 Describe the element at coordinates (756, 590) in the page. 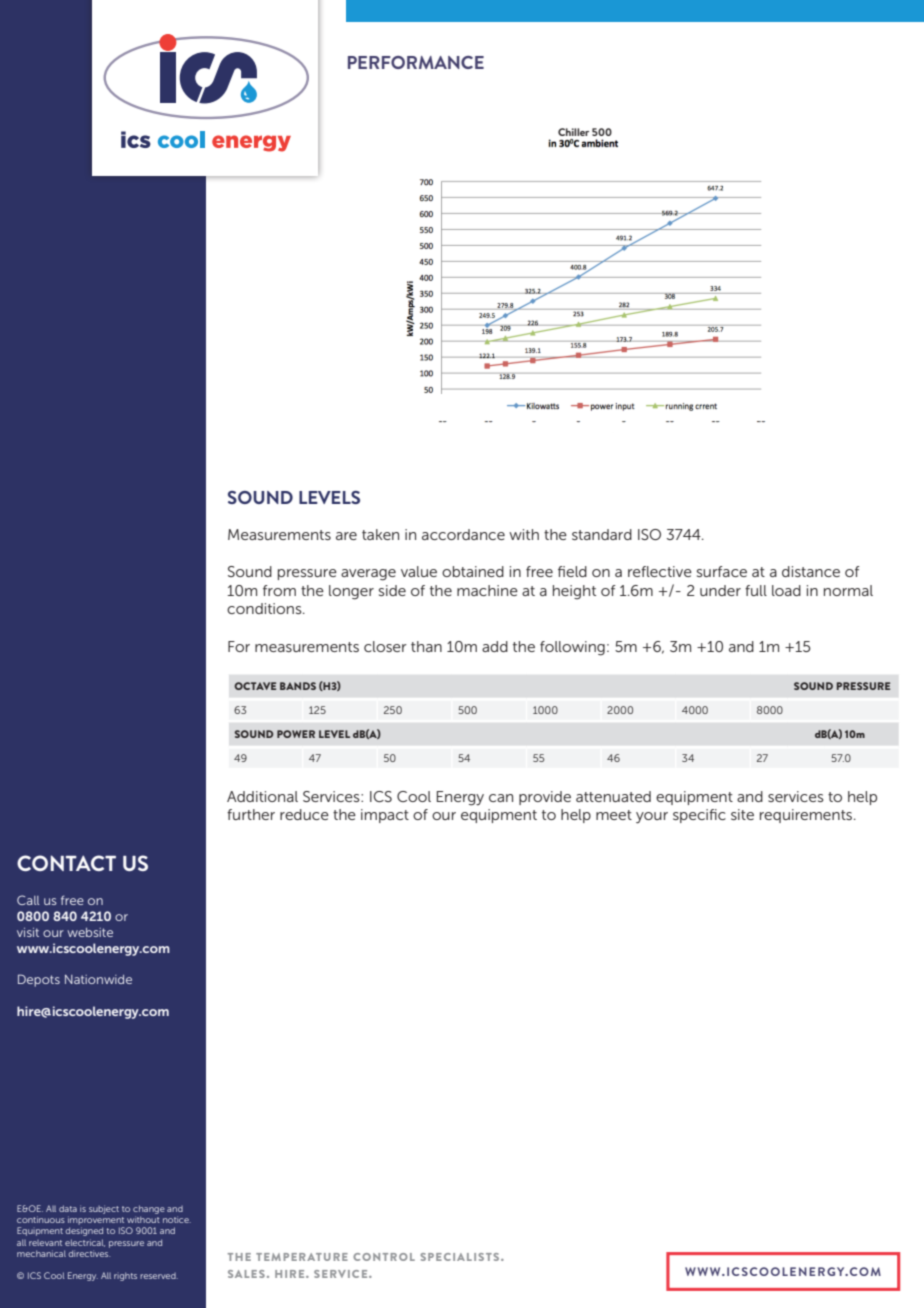

I see `full` at that location.
